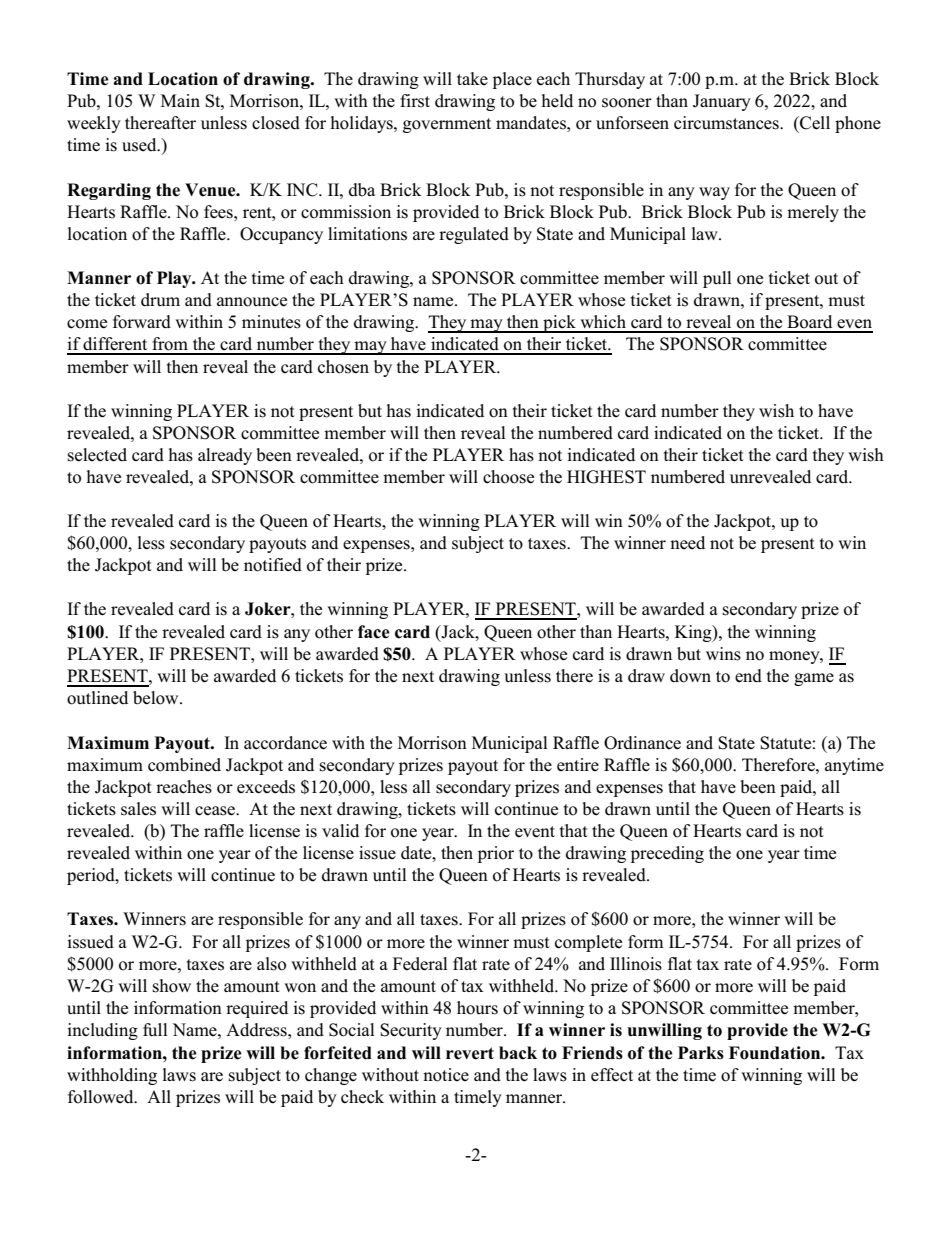  I want to click on forward, so click(142, 322).
